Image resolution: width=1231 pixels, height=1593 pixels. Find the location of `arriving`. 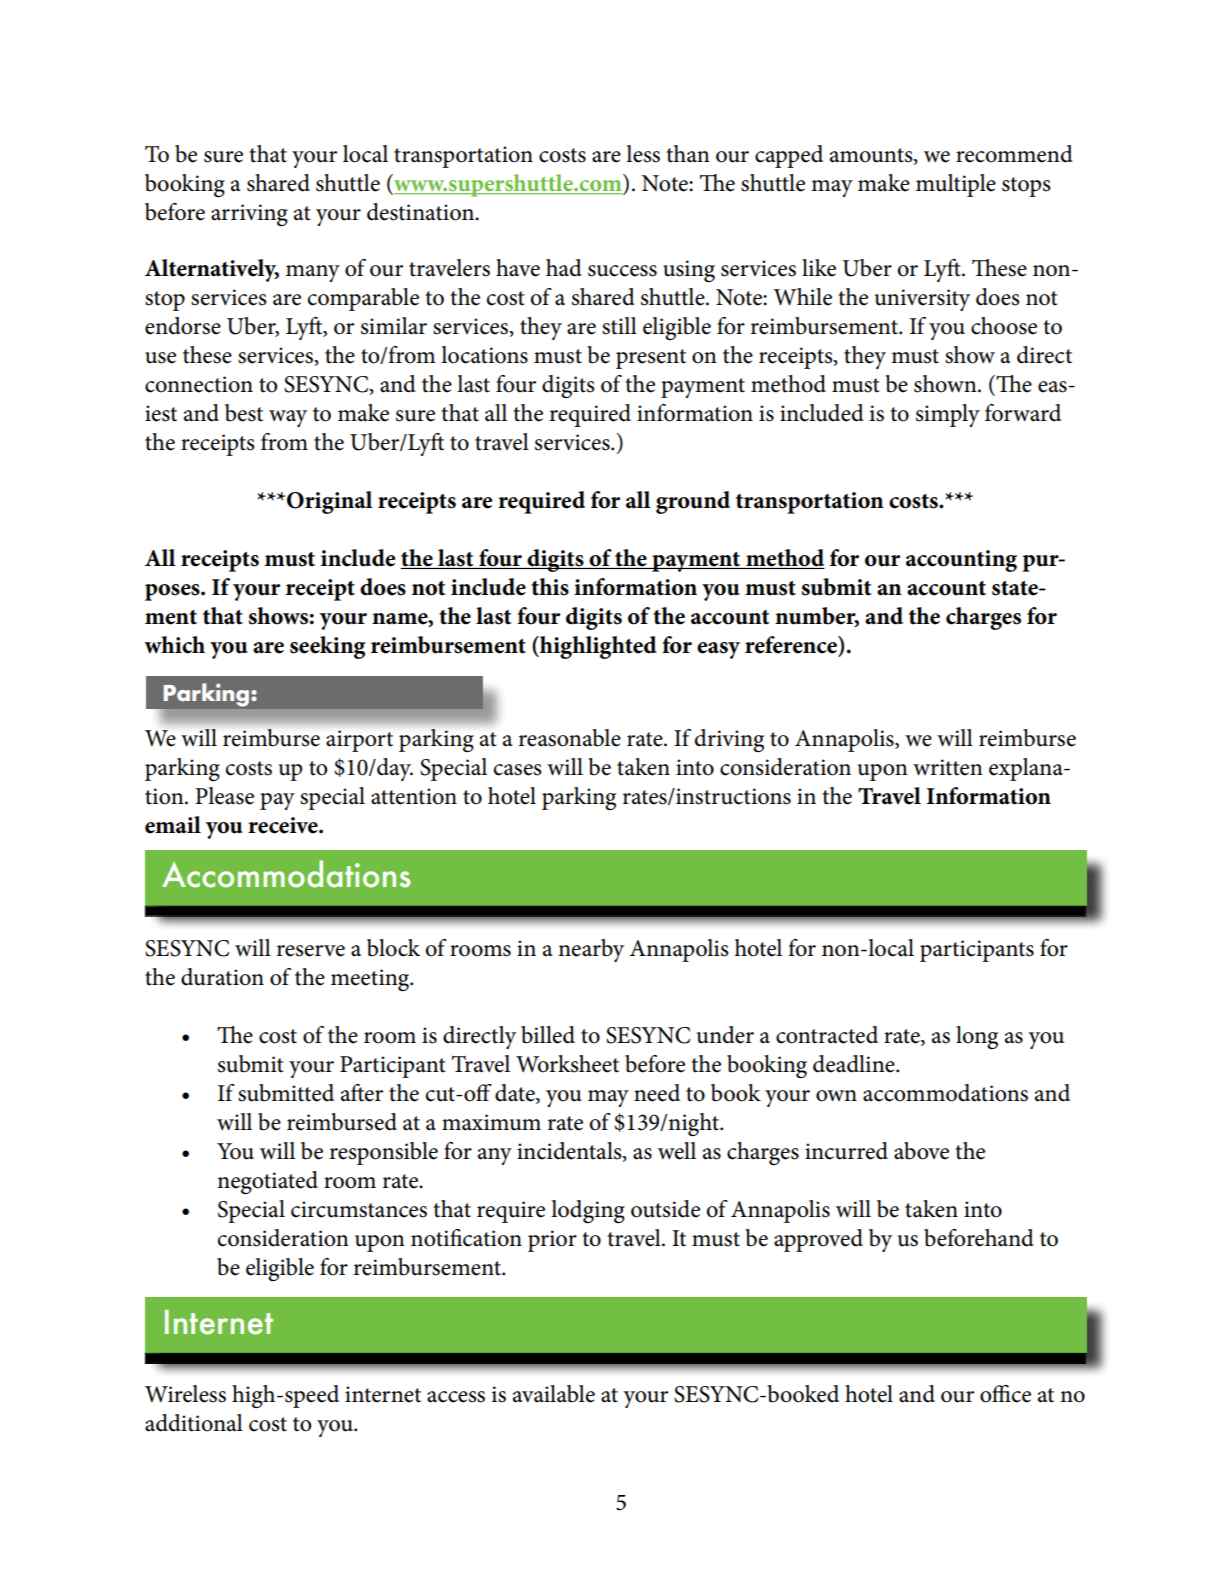

arriving is located at coordinates (249, 215).
